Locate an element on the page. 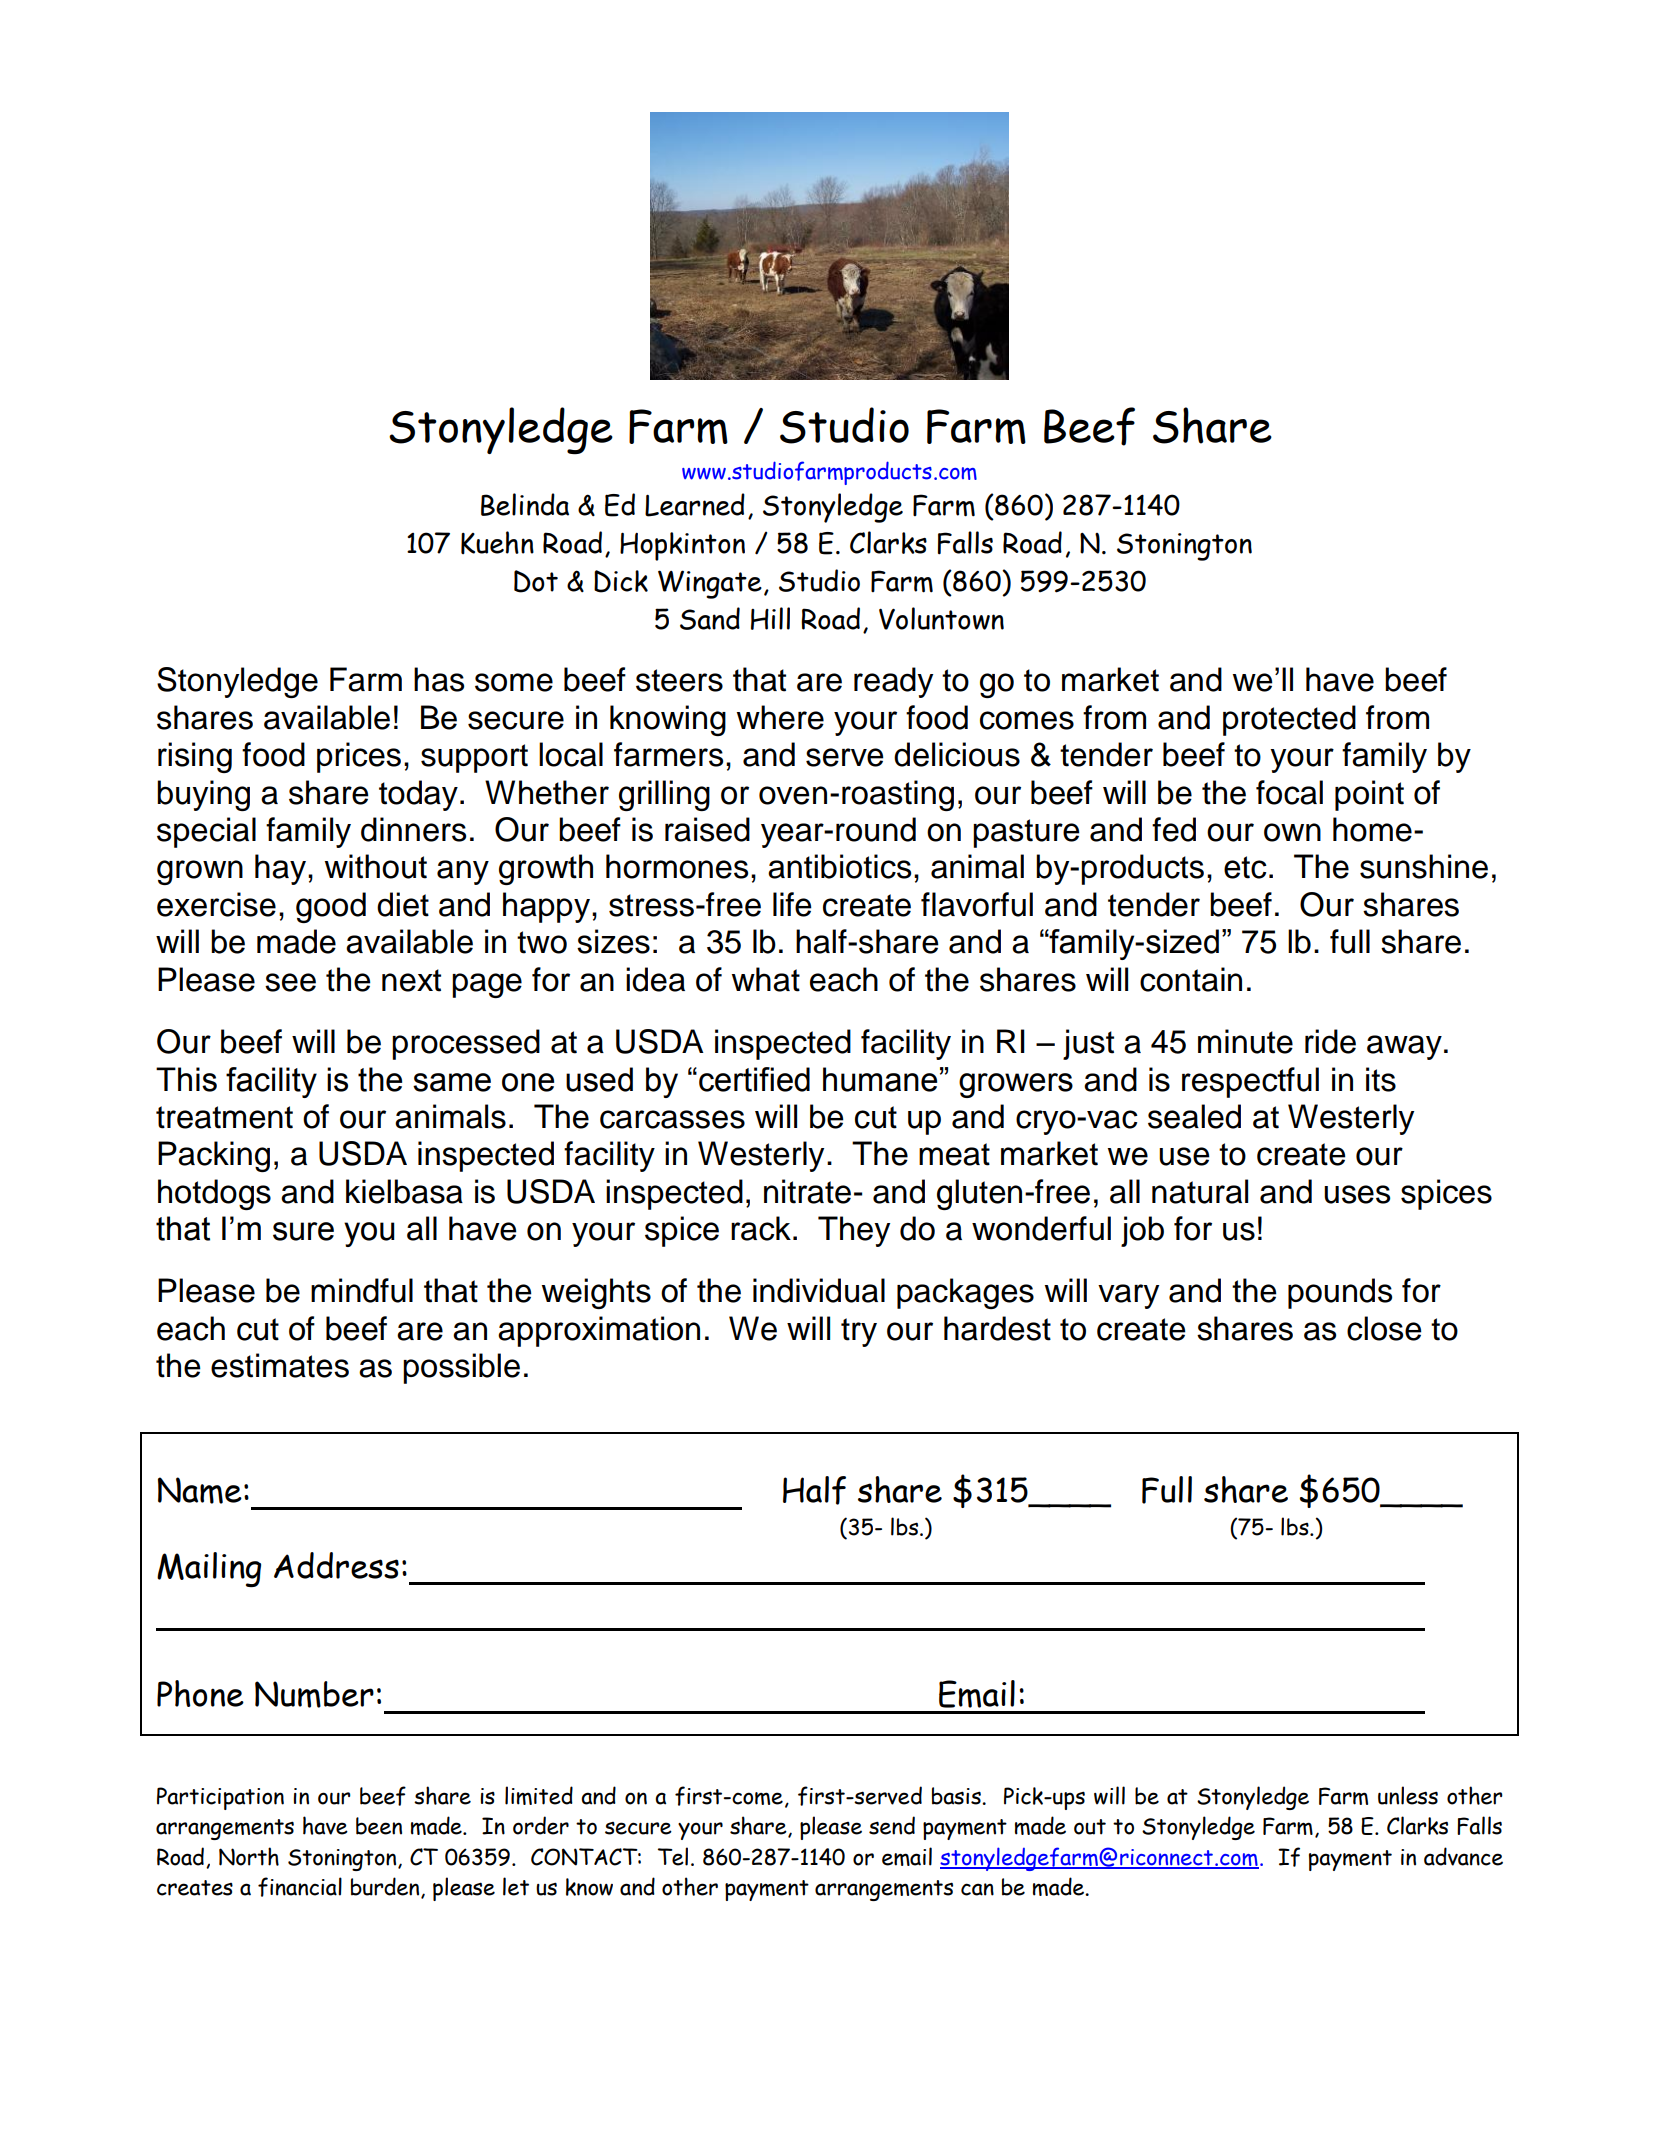  try is located at coordinates (859, 1332).
